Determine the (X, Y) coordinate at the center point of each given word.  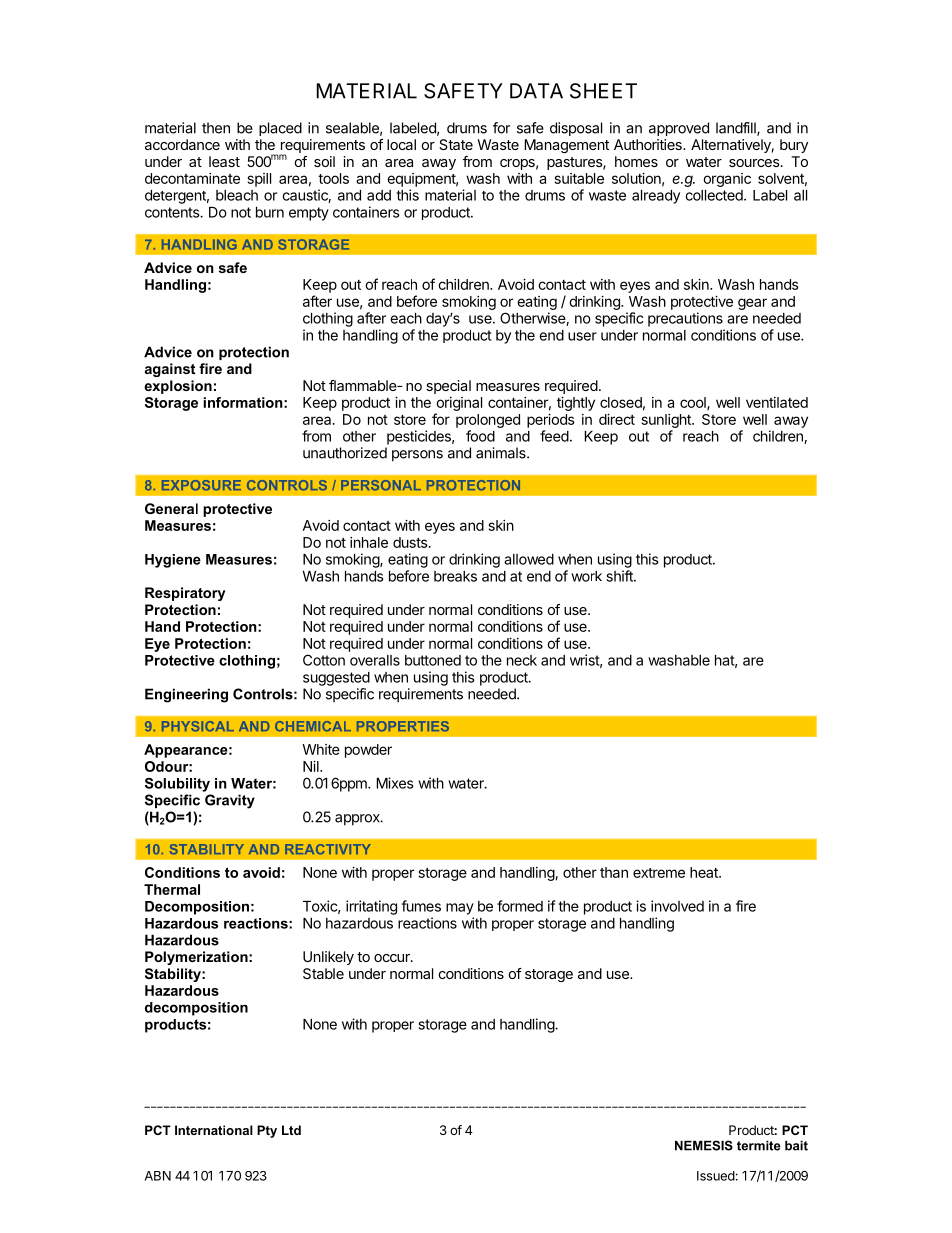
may (460, 909)
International (214, 1130)
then (216, 128)
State (456, 144)
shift (620, 576)
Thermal (172, 889)
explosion (178, 387)
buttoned (433, 660)
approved (679, 129)
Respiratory (185, 594)
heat (705, 872)
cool (694, 403)
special (448, 387)
